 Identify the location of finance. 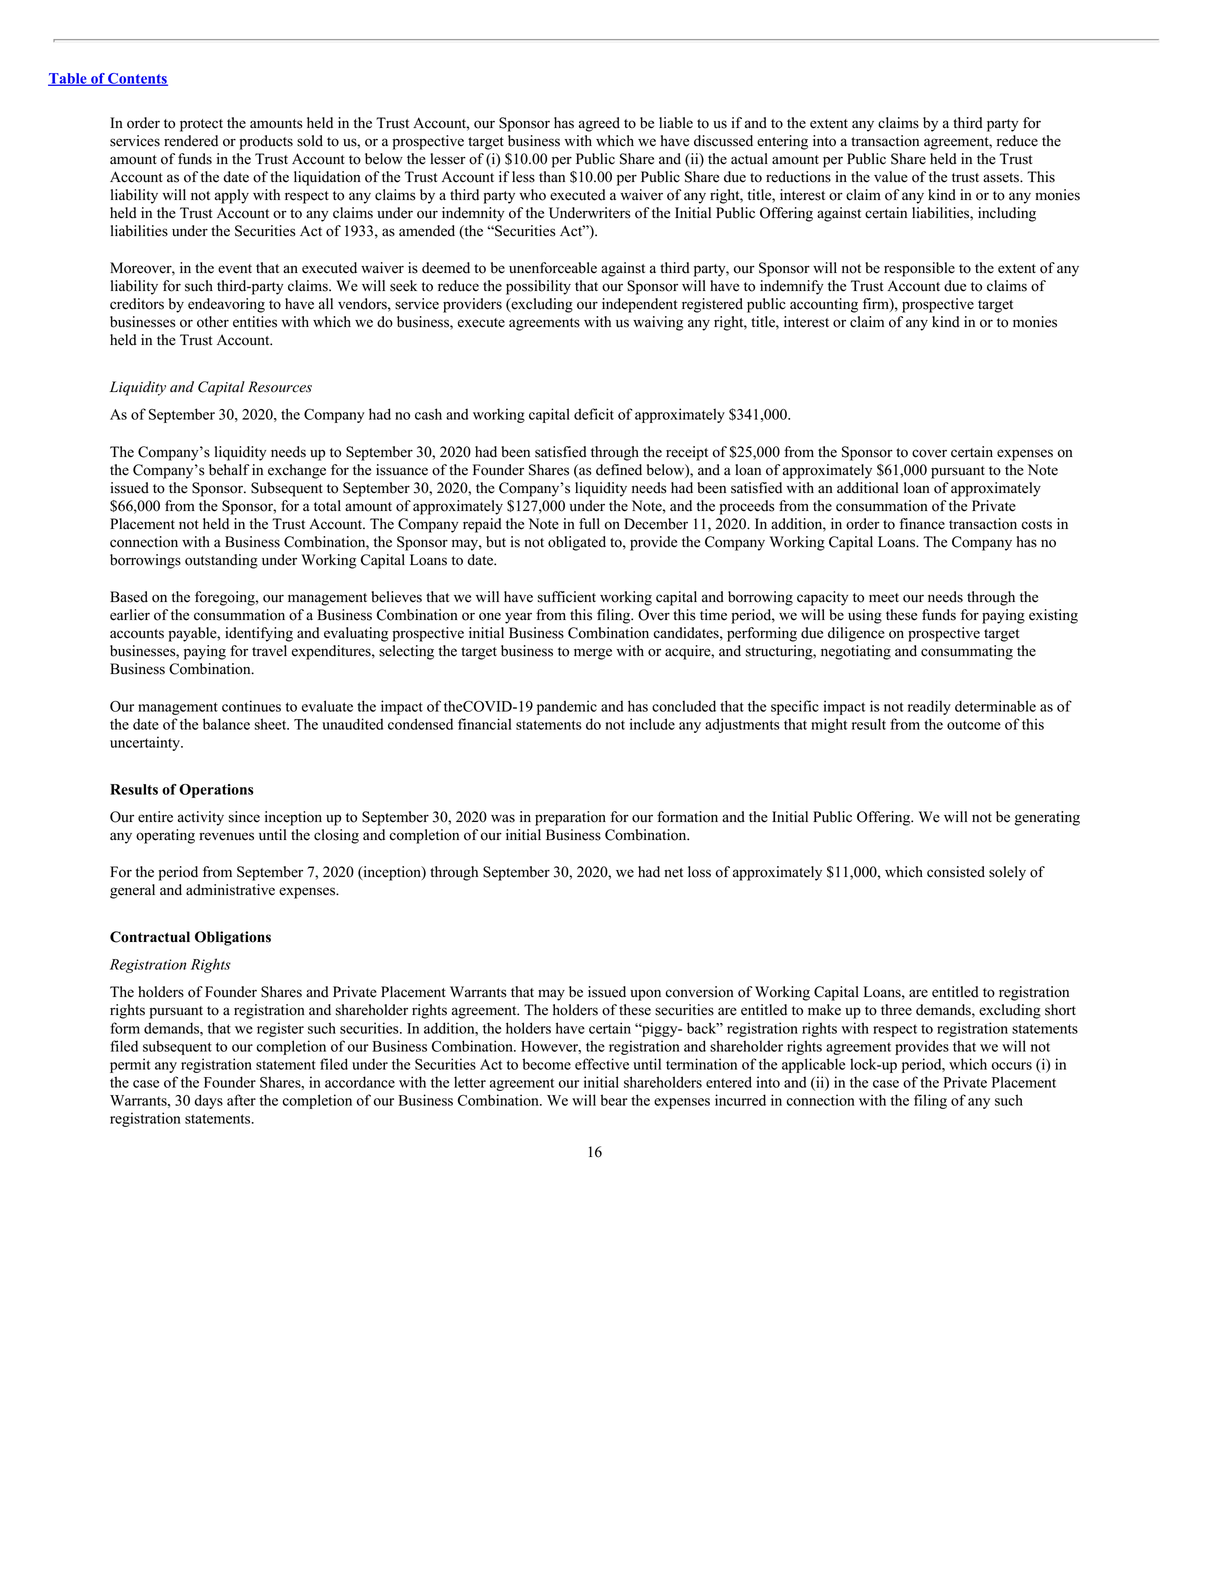
(922, 524).
